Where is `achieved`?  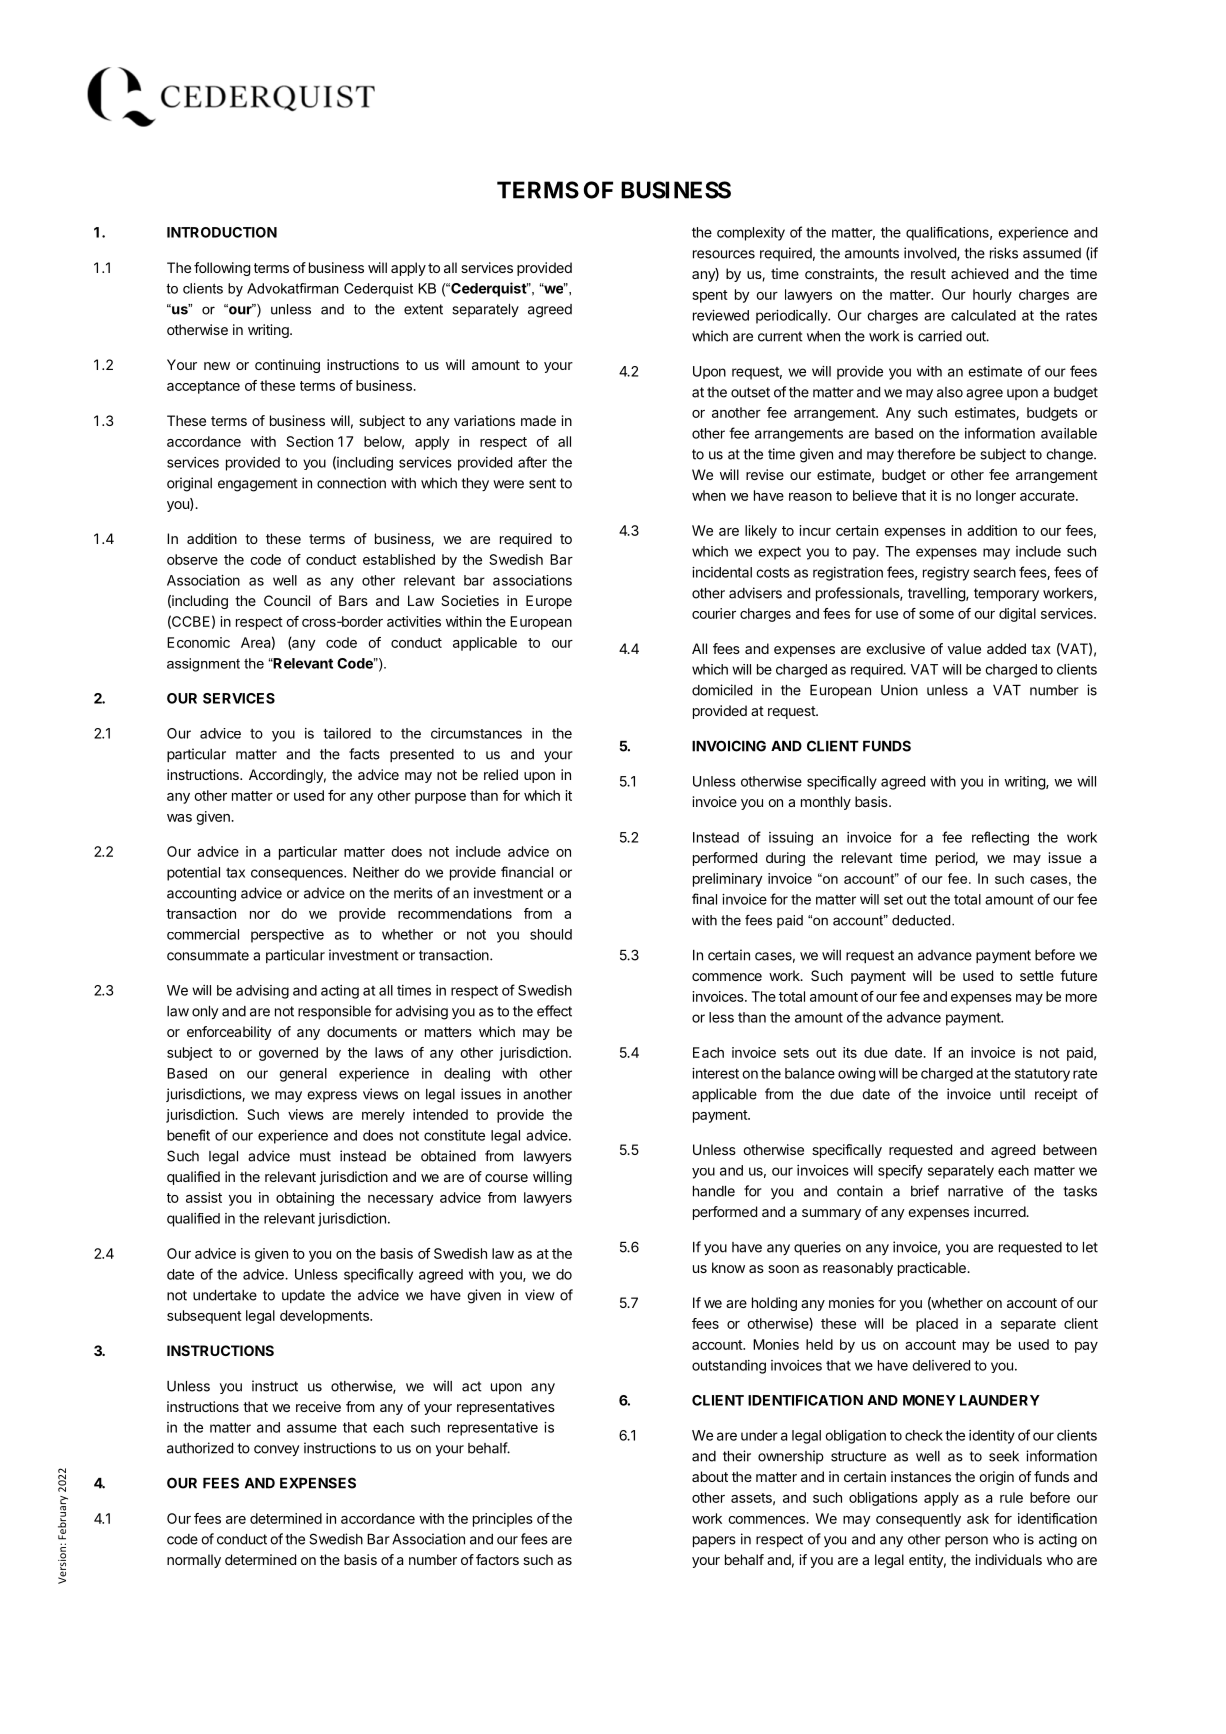 achieved is located at coordinates (979, 273).
